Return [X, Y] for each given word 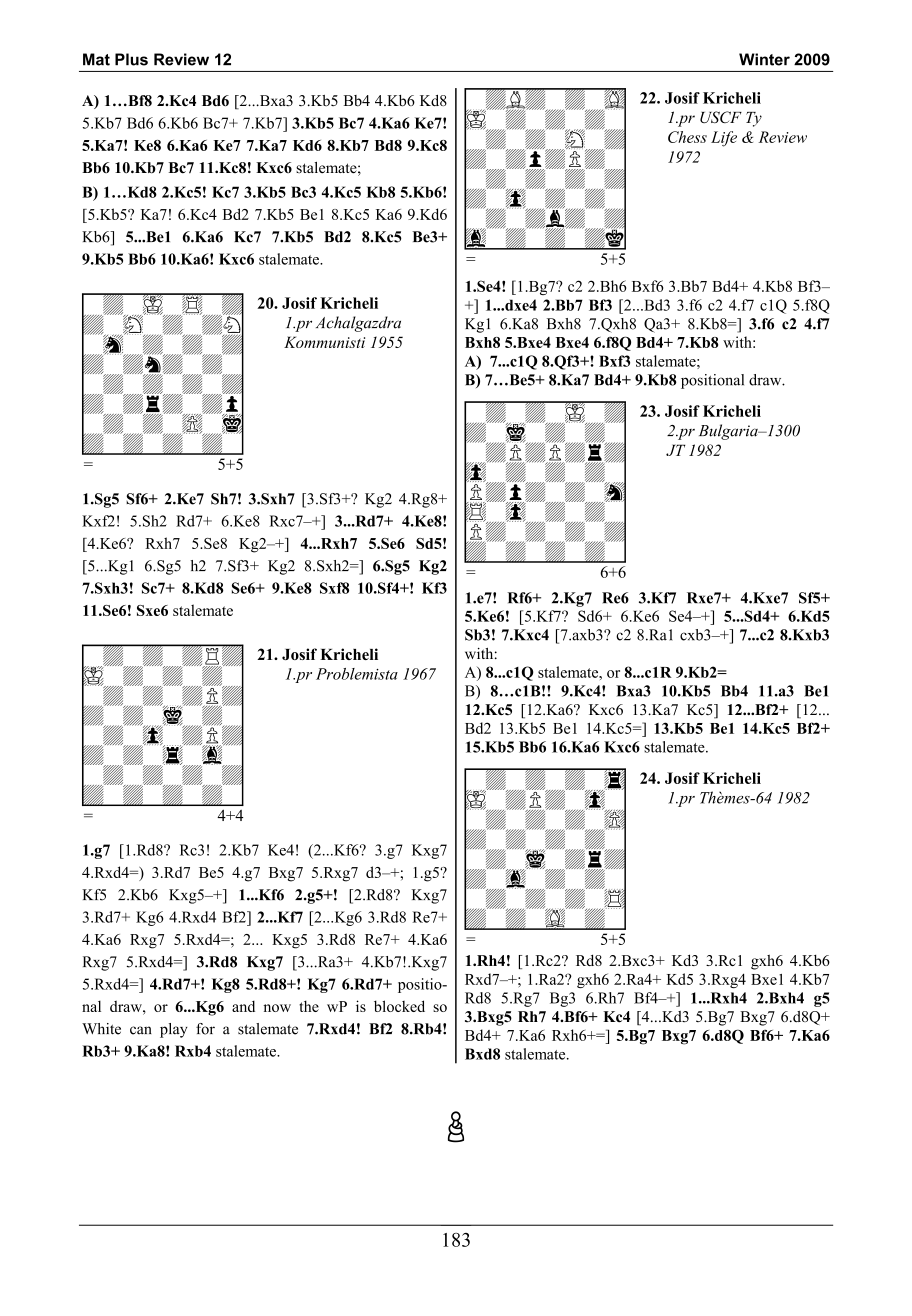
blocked [399, 1006]
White [101, 1029]
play [174, 1030]
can [141, 1030]
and [243, 1006]
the [309, 1006]
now [277, 1008]
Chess [687, 137]
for [205, 1029]
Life [724, 139]
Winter [764, 59]
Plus [131, 59]
